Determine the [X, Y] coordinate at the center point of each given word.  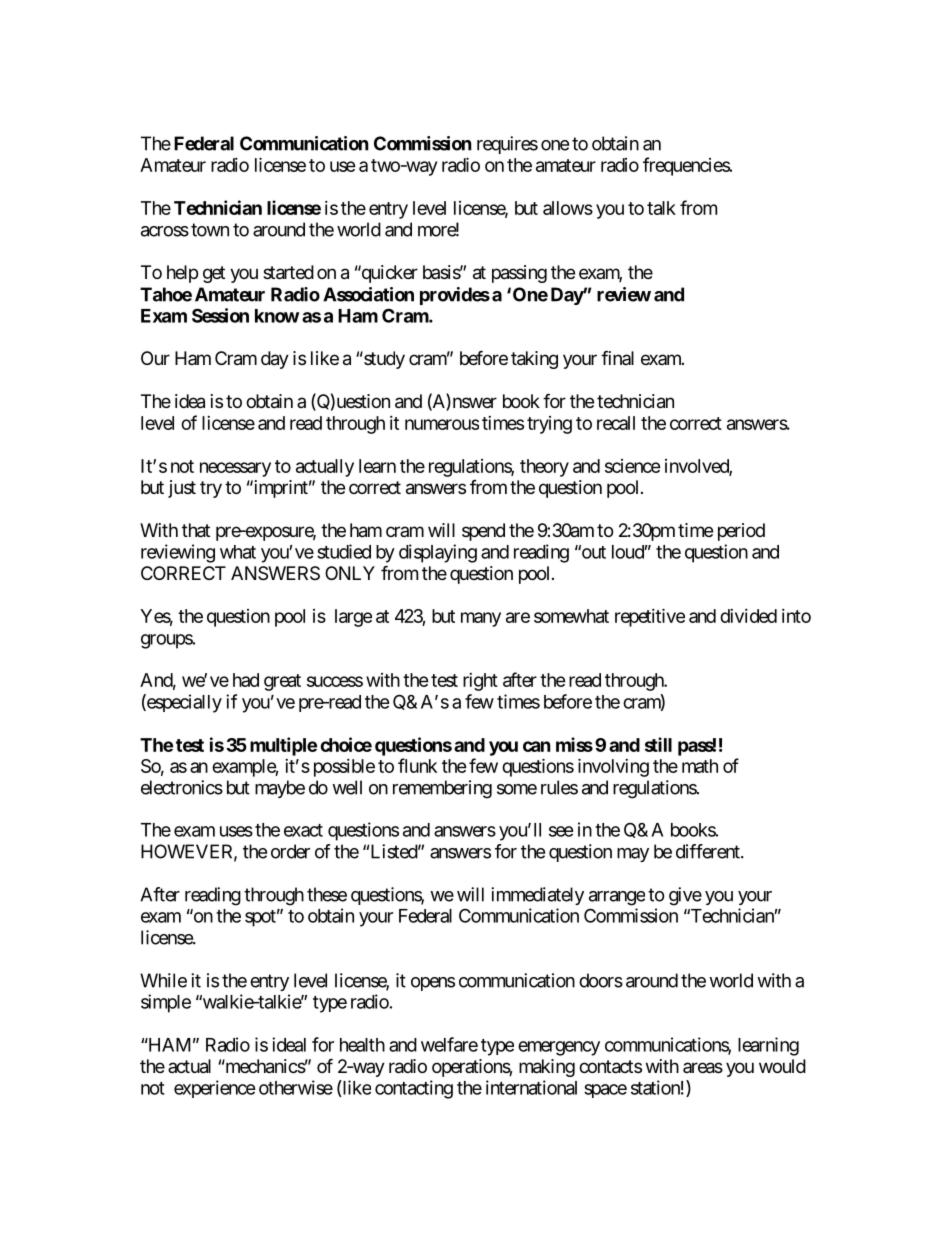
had [246, 680]
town [210, 230]
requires [507, 145]
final [617, 357]
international [531, 1087]
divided [748, 616]
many [481, 619]
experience [215, 1089]
